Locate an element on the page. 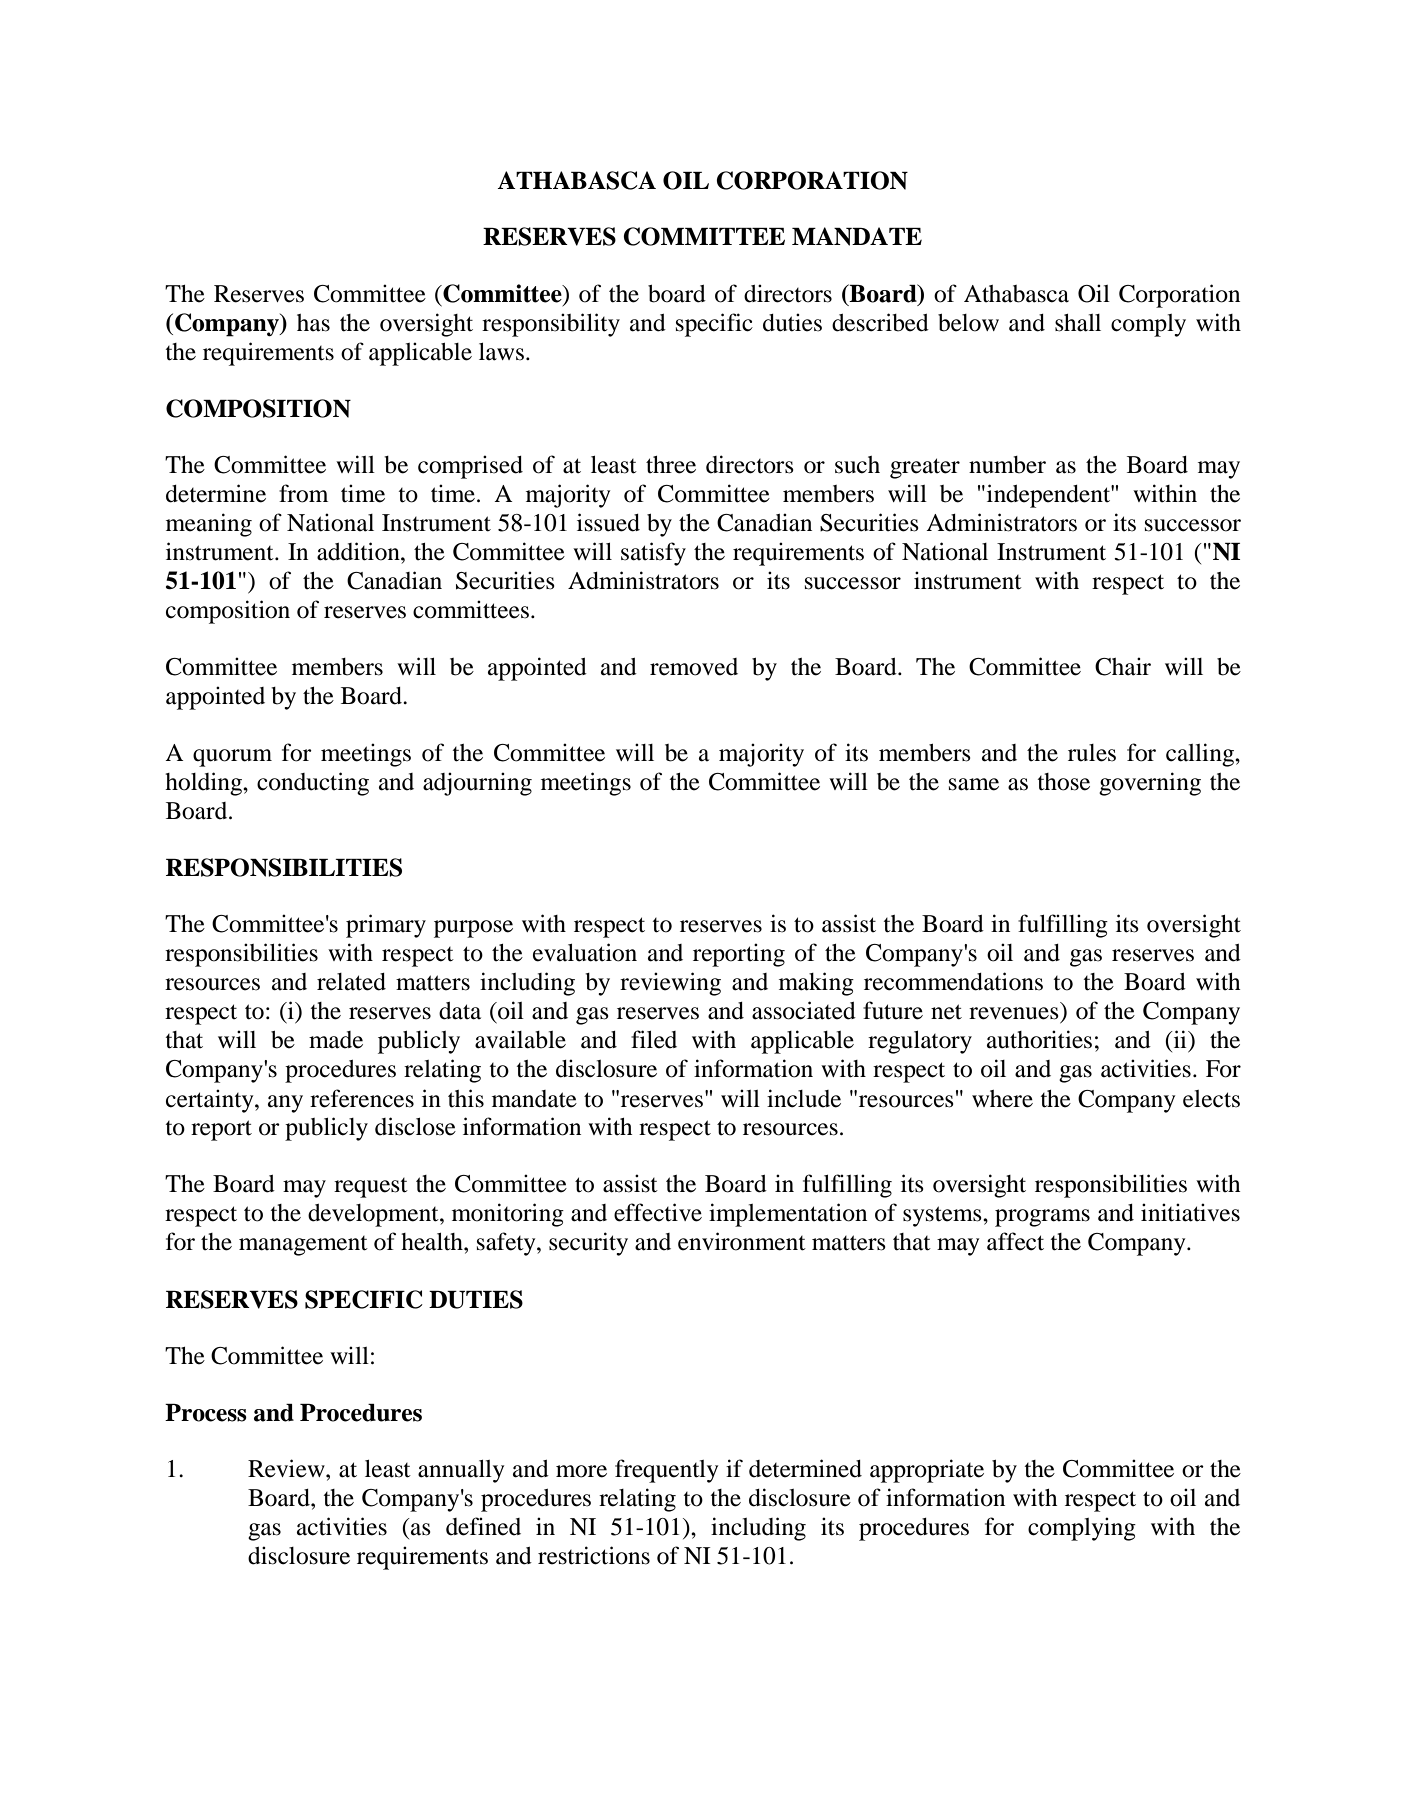  responsibility is located at coordinates (551, 325).
